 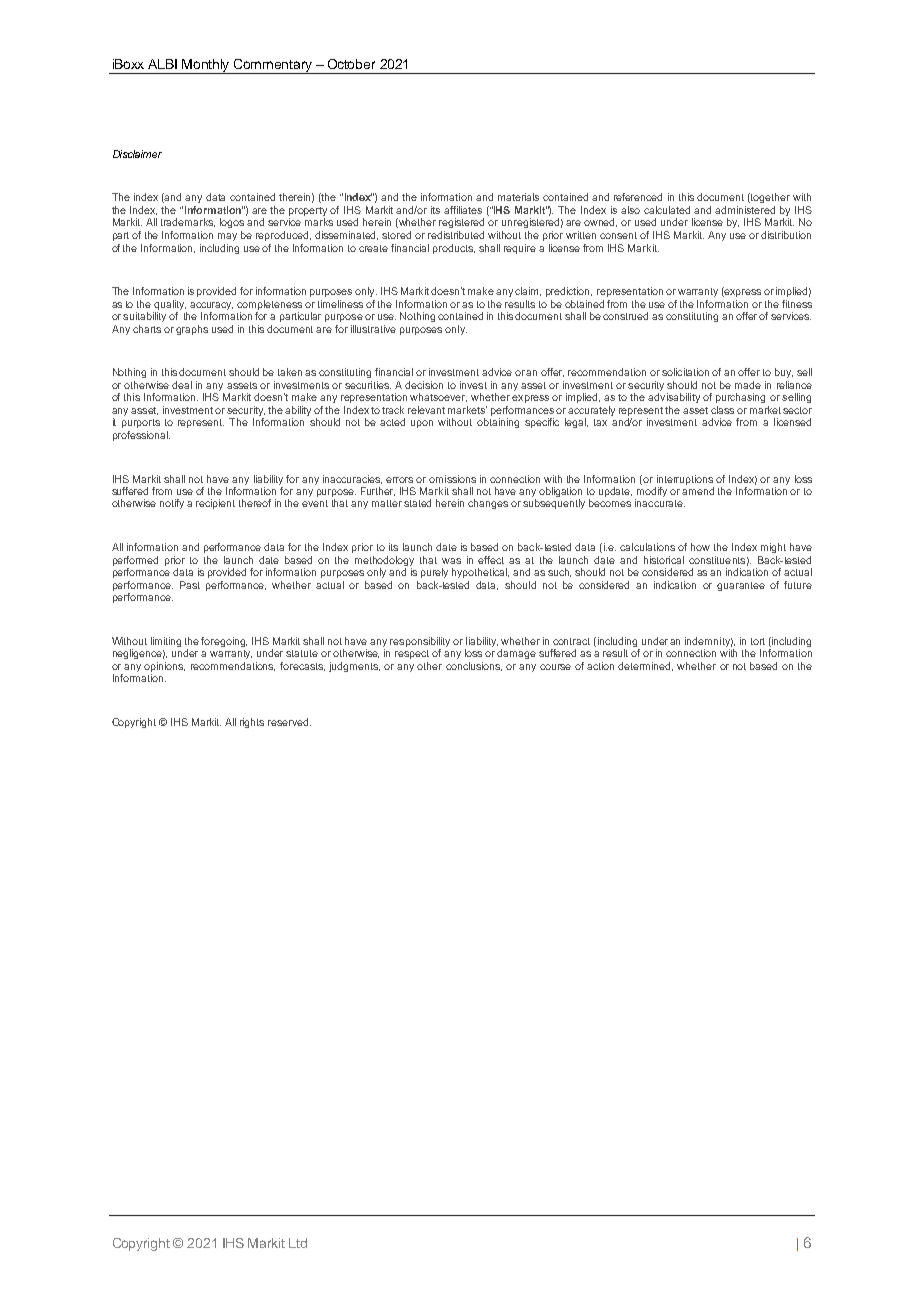 I want to click on materials, so click(x=518, y=197).
